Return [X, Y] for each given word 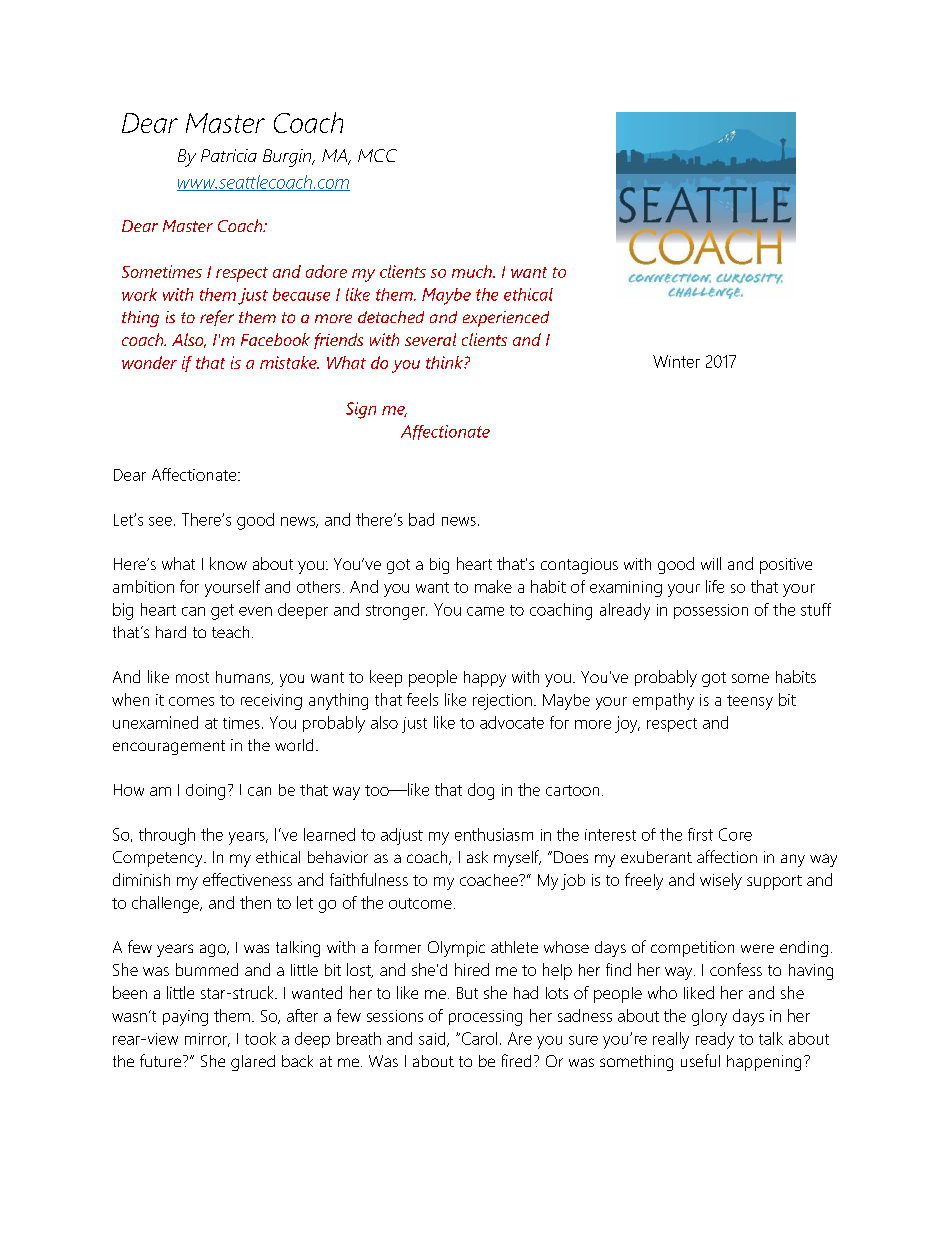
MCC [377, 155]
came [485, 611]
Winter [676, 361]
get [222, 612]
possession [711, 611]
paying [185, 1018]
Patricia [229, 155]
